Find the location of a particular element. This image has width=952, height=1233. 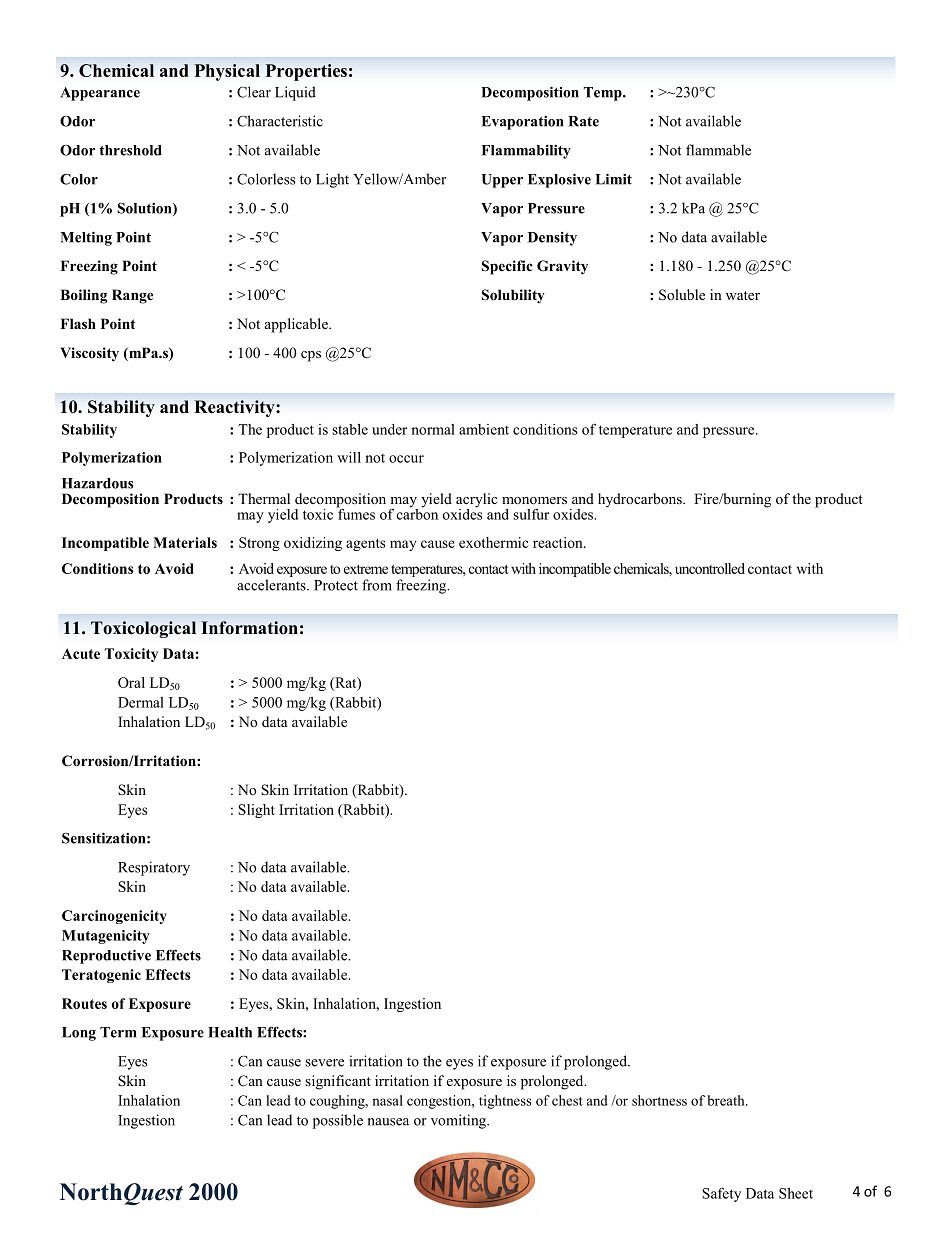

Safety is located at coordinates (721, 1195).
